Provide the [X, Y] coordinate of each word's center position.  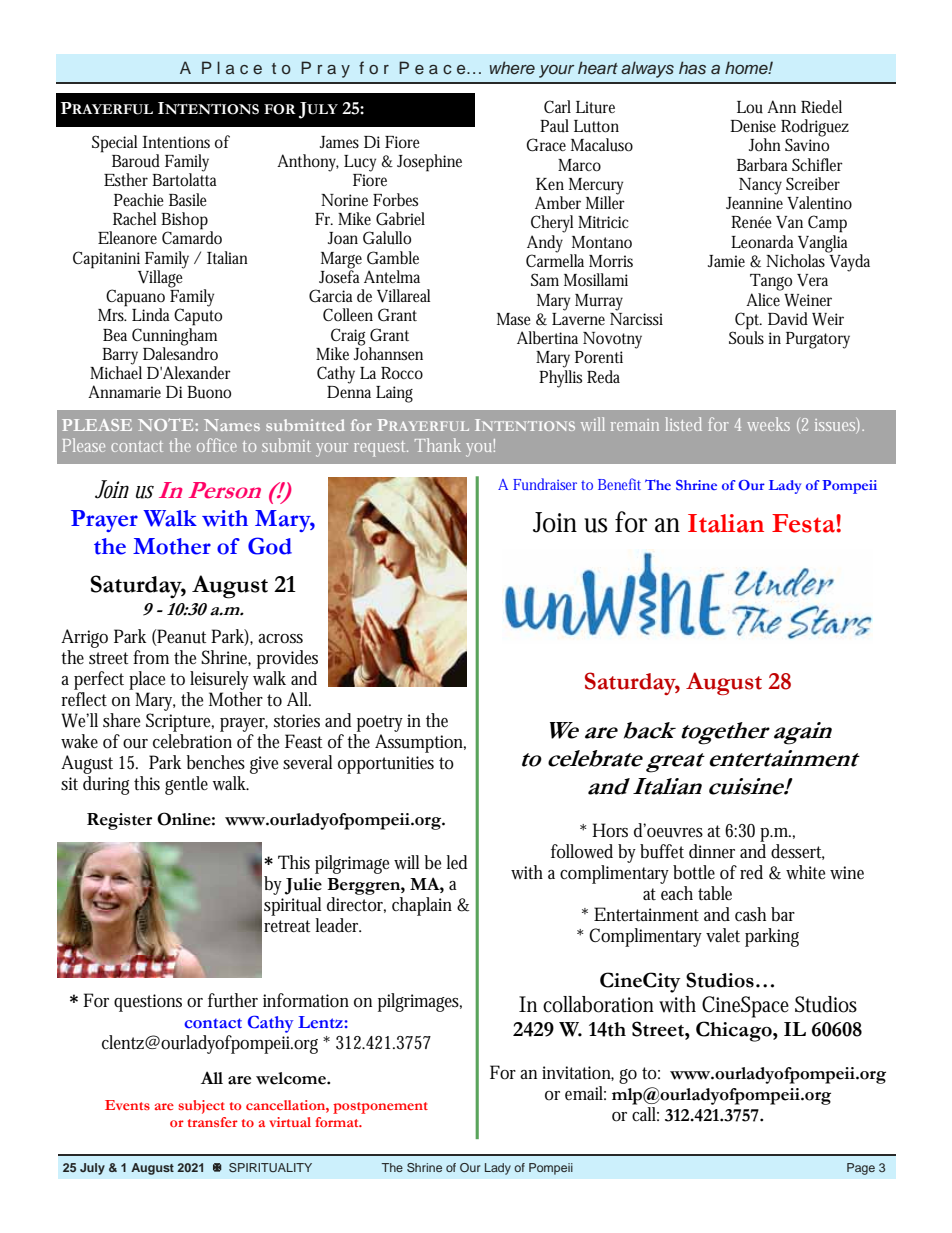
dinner [712, 851]
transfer [213, 1122]
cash [750, 914]
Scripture [180, 722]
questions [148, 1003]
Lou [750, 107]
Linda [151, 314]
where [512, 67]
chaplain [422, 906]
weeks [768, 424]
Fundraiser [545, 484]
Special [114, 144]
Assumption [420, 743]
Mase [514, 319]
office [217, 445]
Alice [763, 298]
